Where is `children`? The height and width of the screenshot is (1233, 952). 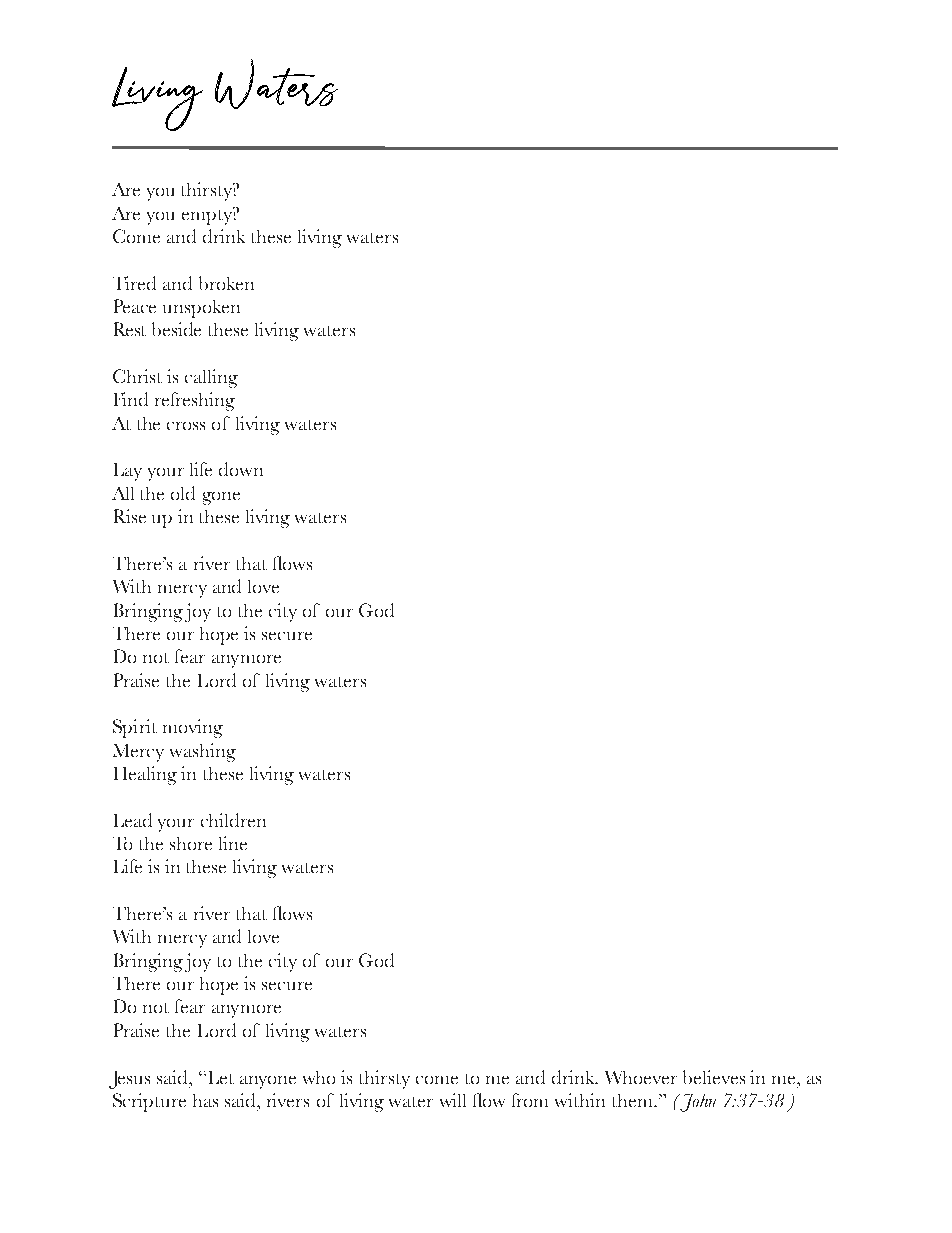 children is located at coordinates (233, 820).
